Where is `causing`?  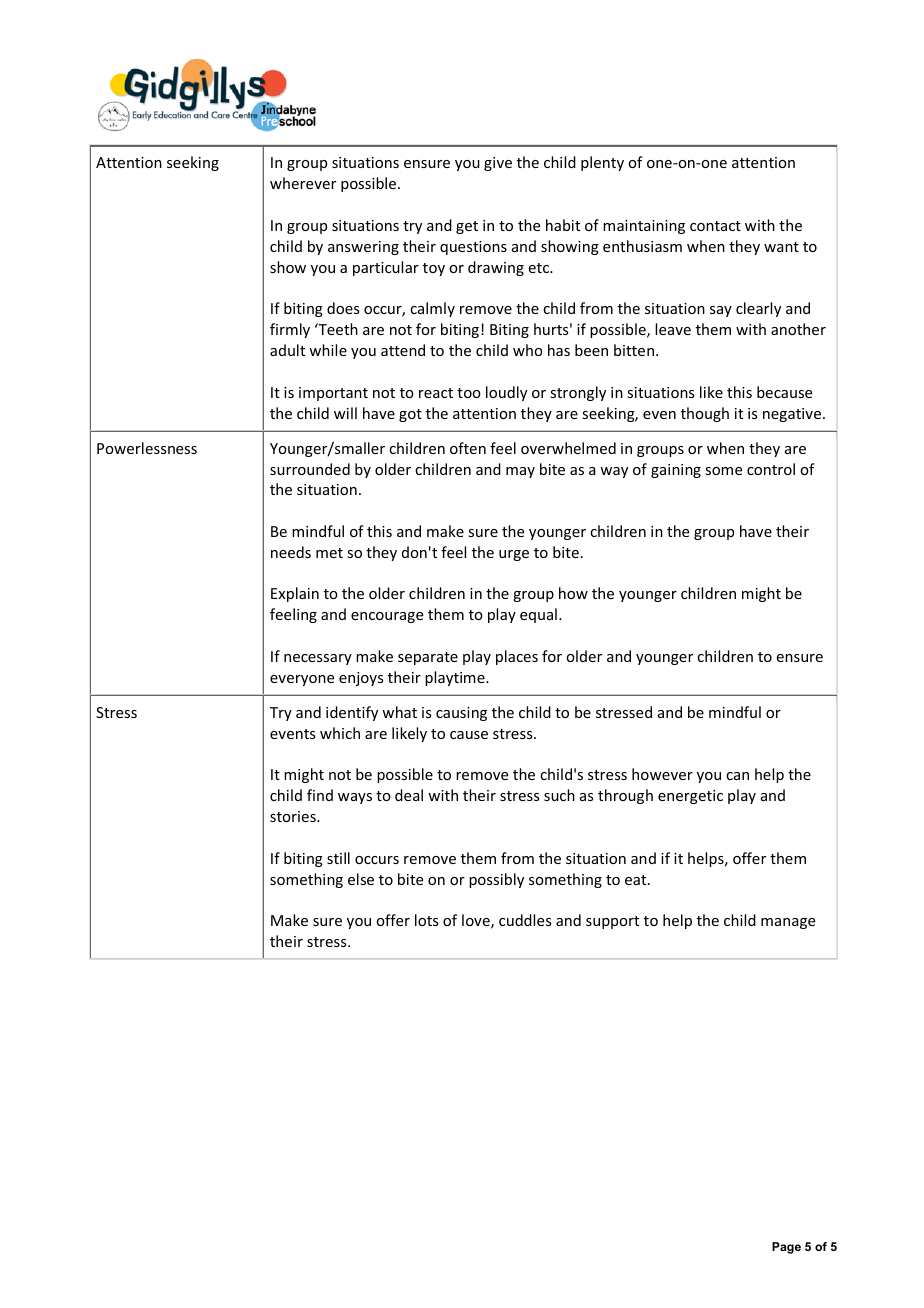
causing is located at coordinates (461, 714).
